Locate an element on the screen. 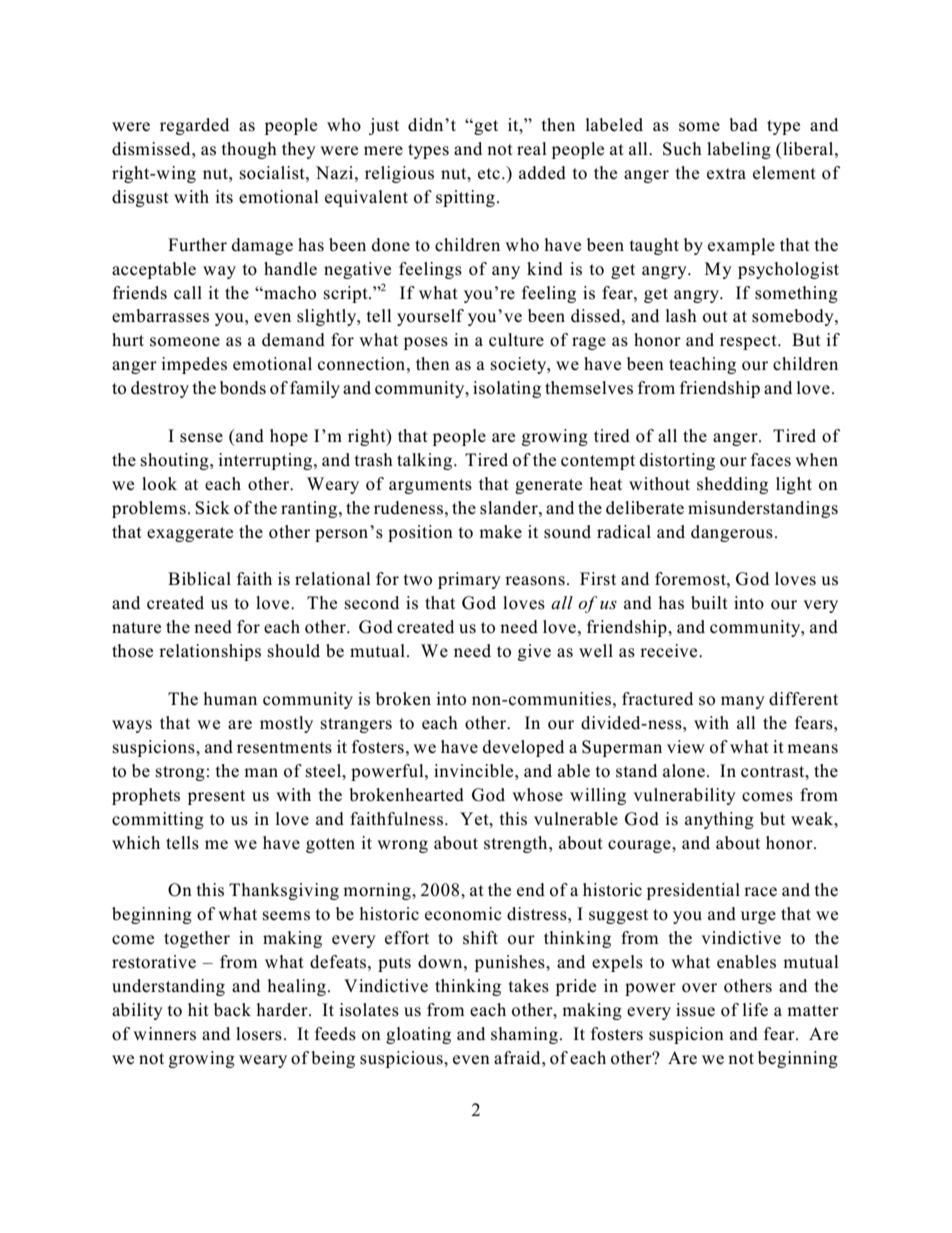  respect is located at coordinates (749, 342).
